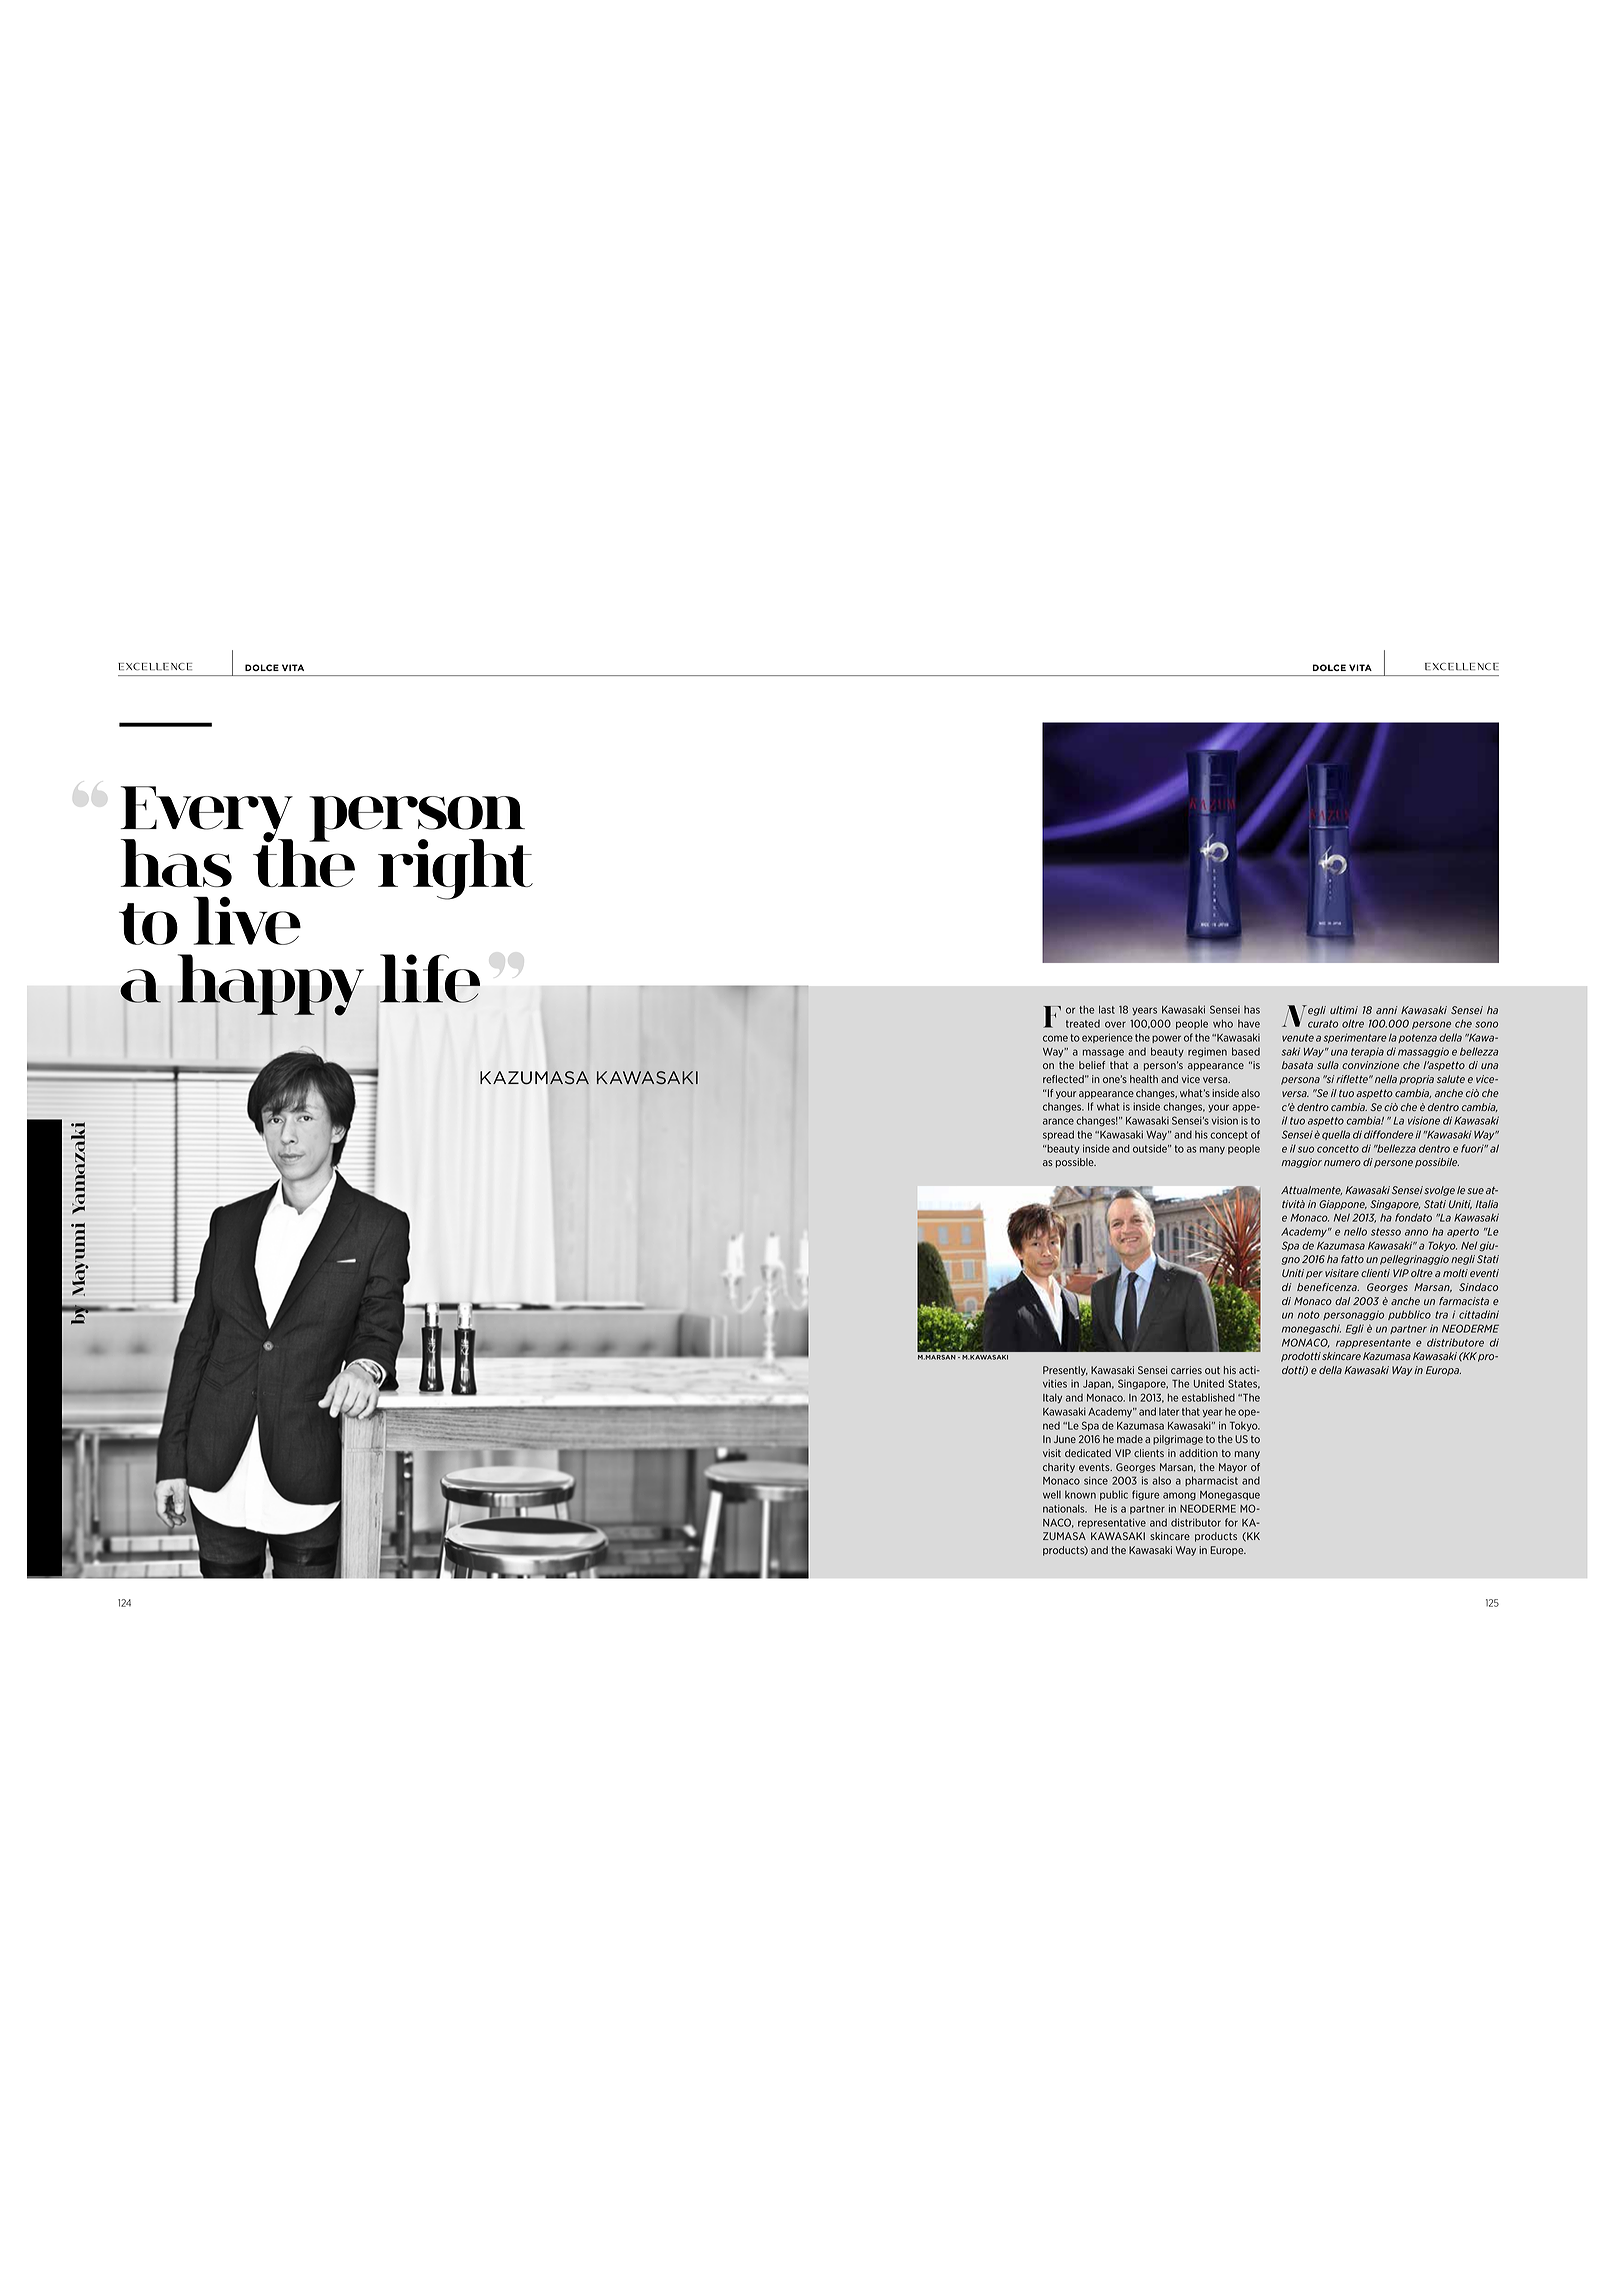  I want to click on for, so click(1231, 1522).
